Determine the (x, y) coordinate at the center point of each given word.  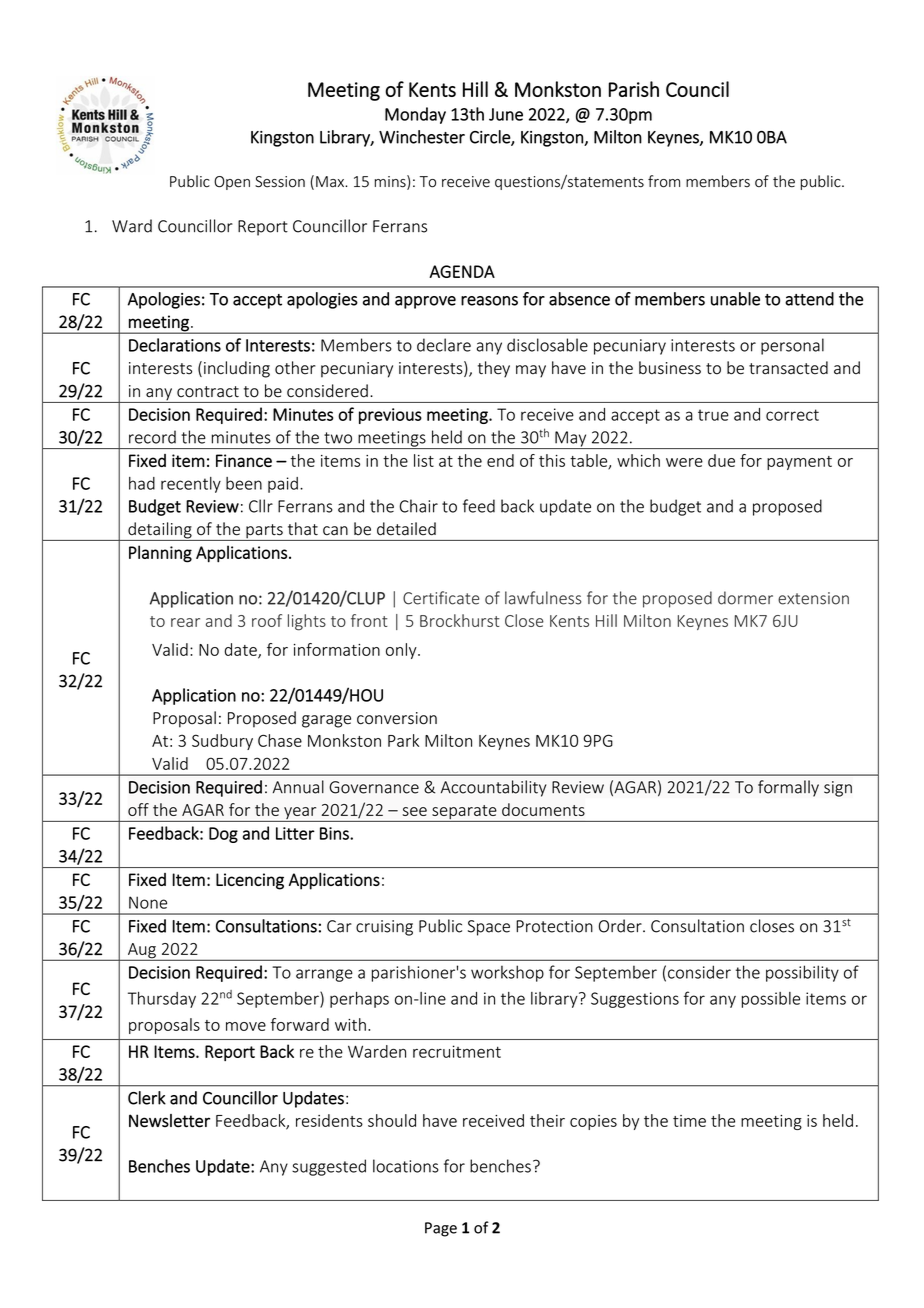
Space (489, 928)
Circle (491, 138)
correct (792, 415)
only (402, 651)
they (494, 369)
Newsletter (169, 1121)
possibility (802, 973)
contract (208, 392)
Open (232, 183)
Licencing (250, 881)
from (664, 181)
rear (185, 622)
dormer (745, 598)
